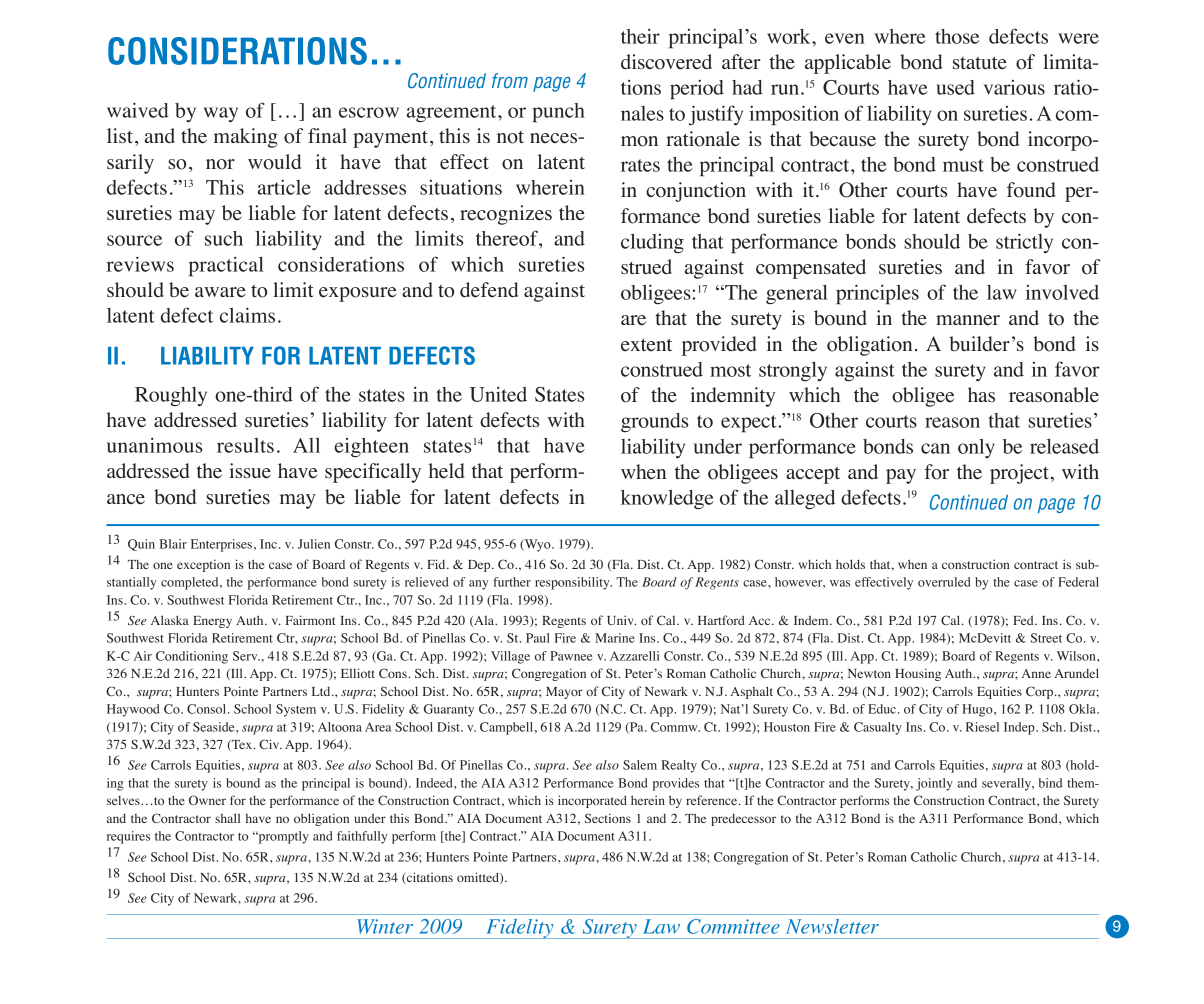 Image resolution: width=1204 pixels, height=1004 pixels. I want to click on their, so click(640, 36).
